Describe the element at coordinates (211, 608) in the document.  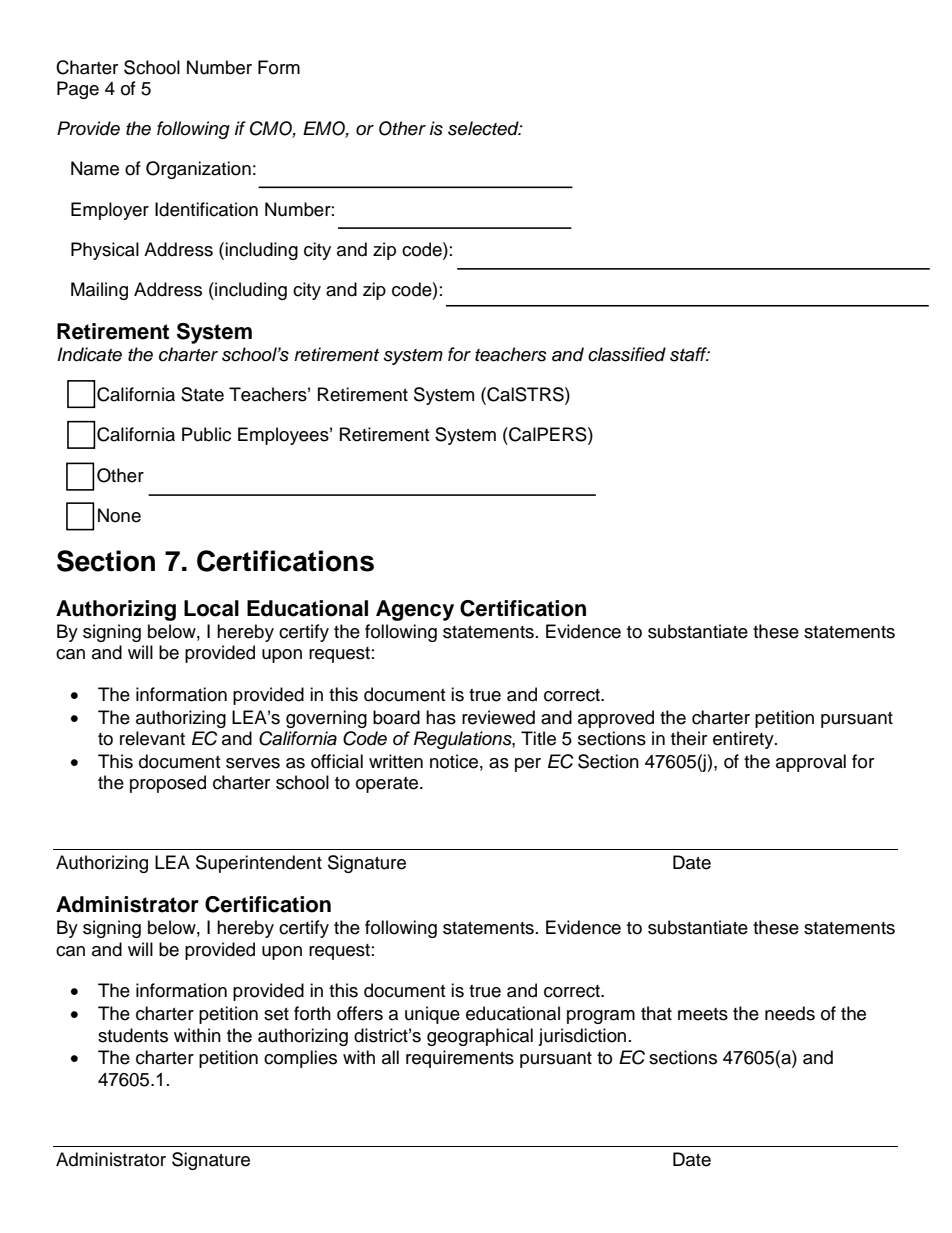
I see `Local` at that location.
